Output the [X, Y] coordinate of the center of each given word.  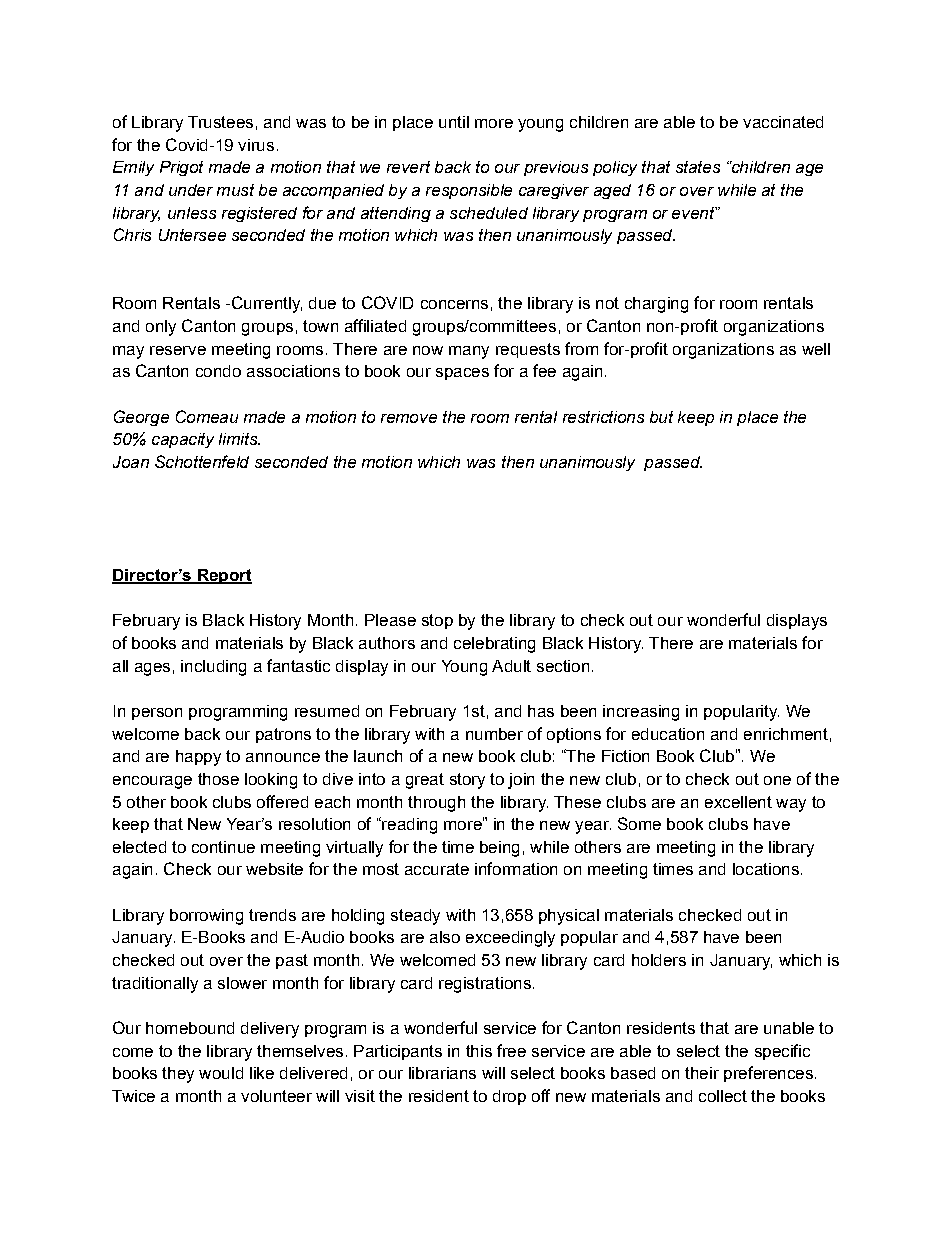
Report [223, 576]
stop [437, 621]
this [479, 1051]
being [499, 849]
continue [223, 847]
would [221, 1073]
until [454, 122]
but [661, 417]
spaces [462, 374]
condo [218, 371]
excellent [738, 802]
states [698, 167]
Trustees [220, 122]
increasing [641, 713]
